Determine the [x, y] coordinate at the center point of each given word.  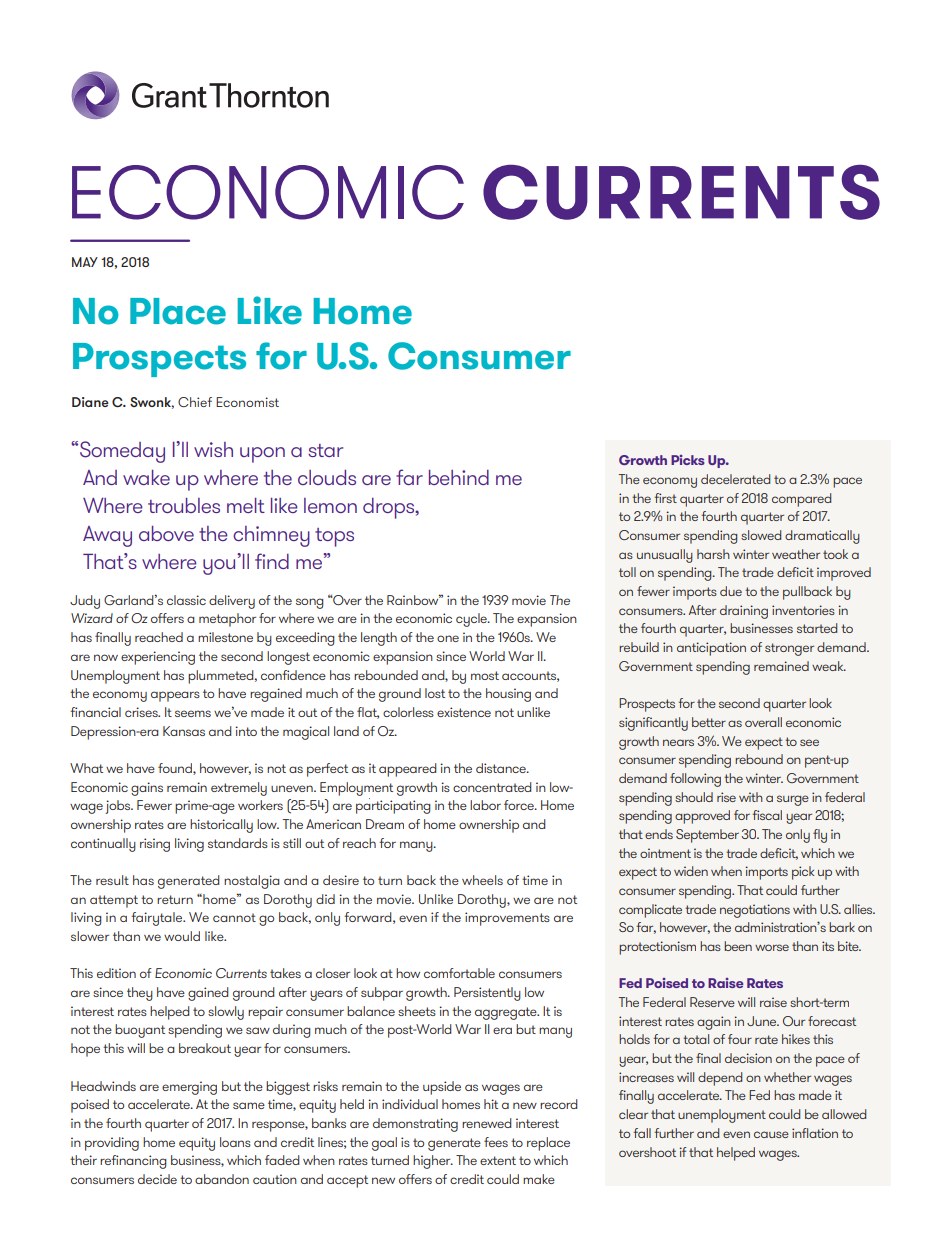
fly [820, 836]
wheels [482, 880]
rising [155, 845]
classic [186, 600]
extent [498, 1160]
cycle [472, 620]
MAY [85, 262]
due [731, 591]
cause [771, 1134]
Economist [247, 402]
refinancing [133, 1162]
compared [801, 500]
